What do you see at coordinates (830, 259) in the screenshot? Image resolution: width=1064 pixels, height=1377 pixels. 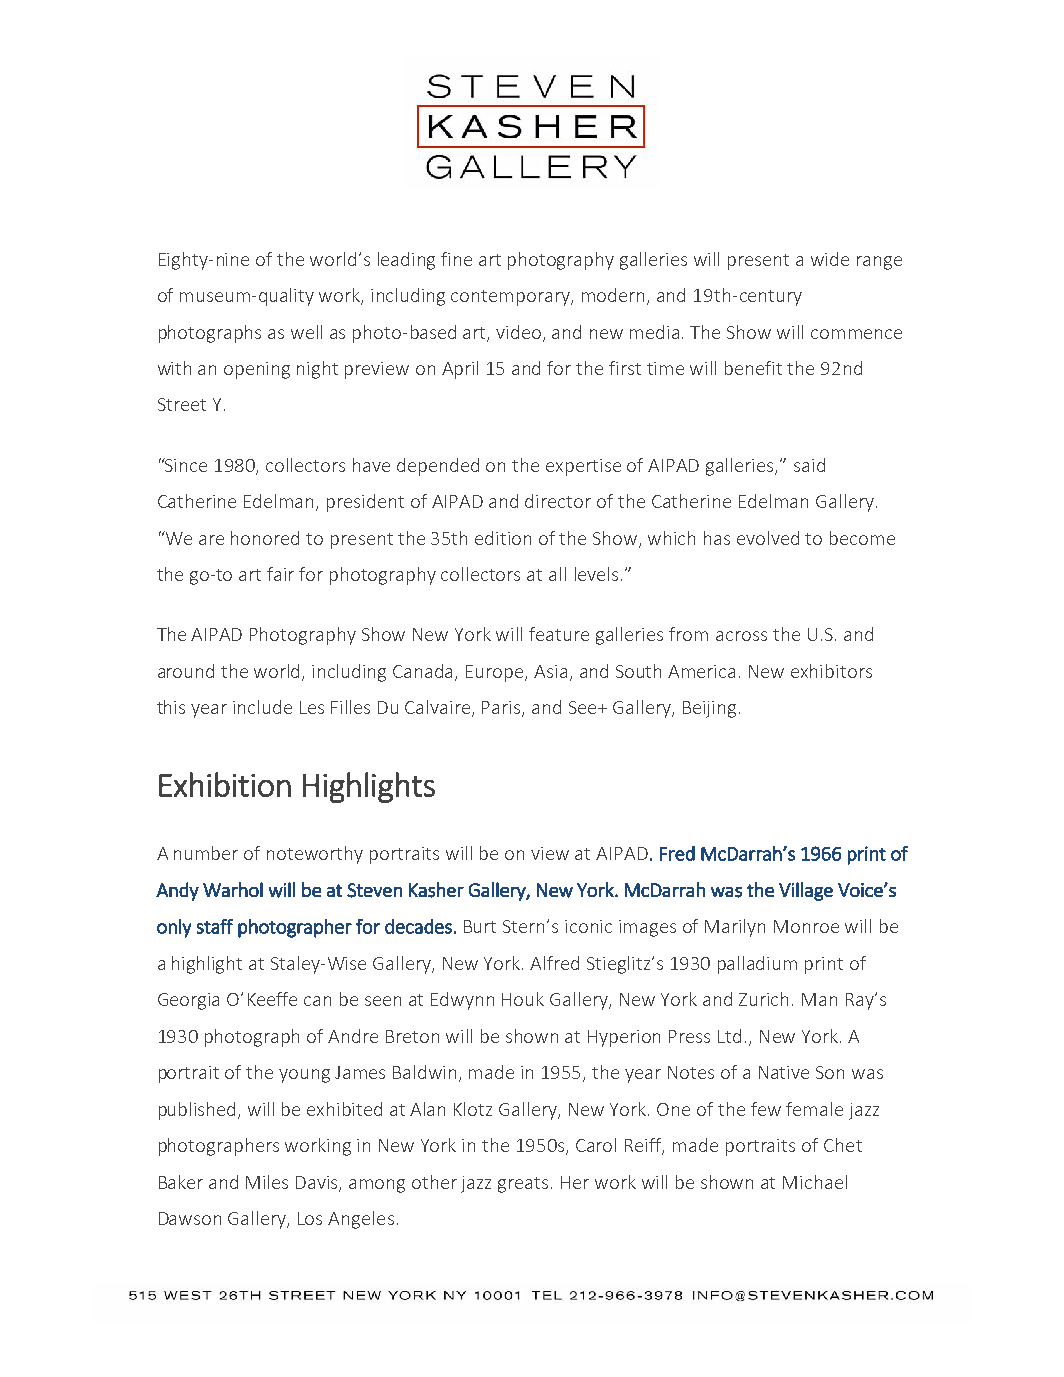 I see `wide` at bounding box center [830, 259].
